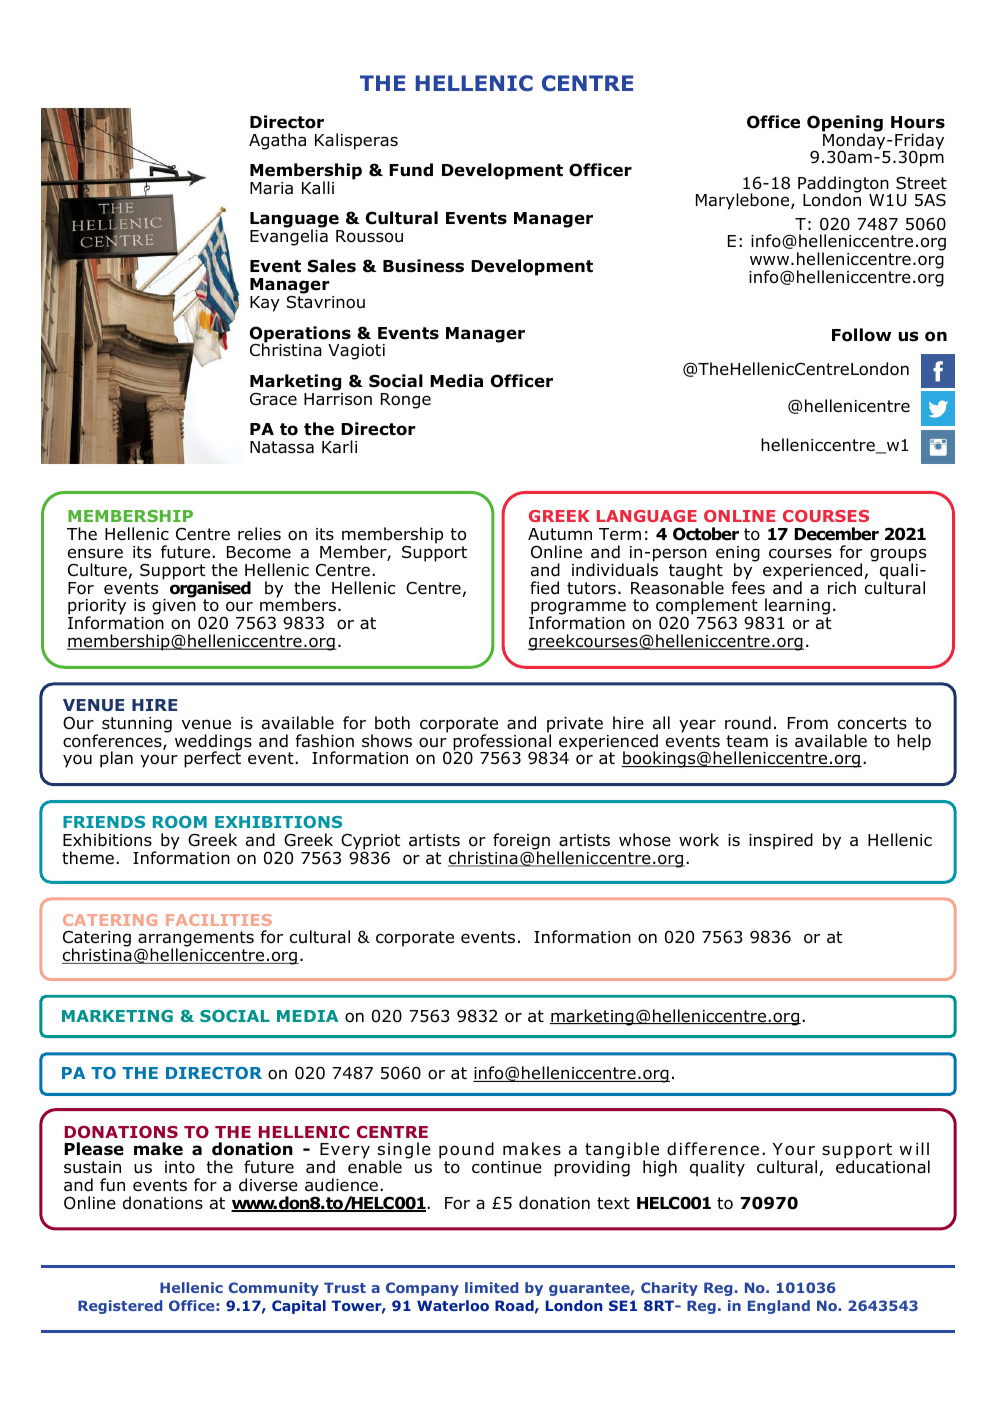 Image resolution: width=995 pixels, height=1412 pixels. Describe the element at coordinates (411, 170) in the screenshot. I see `Fund` at that location.
